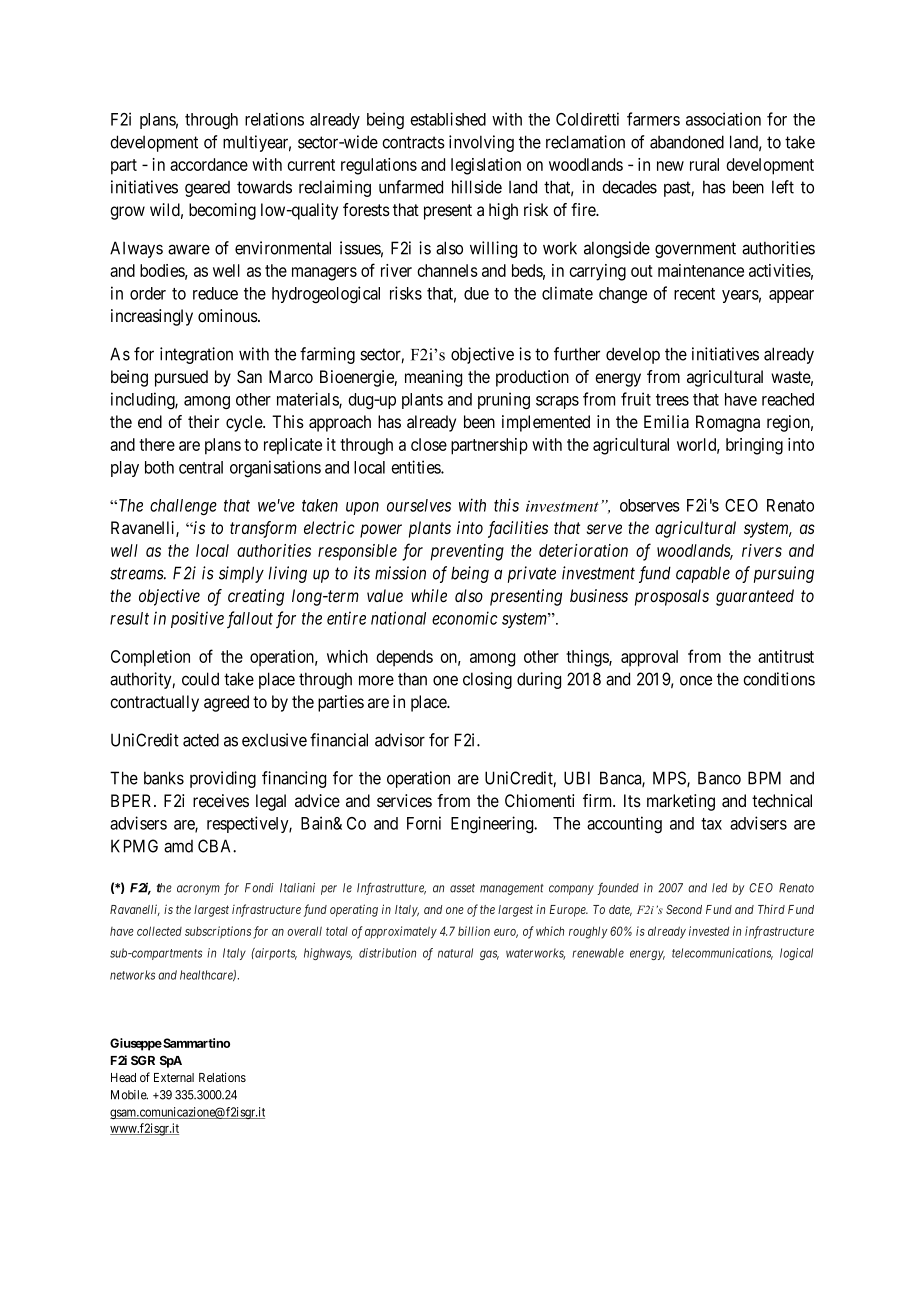  What do you see at coordinates (711, 824) in the document?
I see `tax` at bounding box center [711, 824].
